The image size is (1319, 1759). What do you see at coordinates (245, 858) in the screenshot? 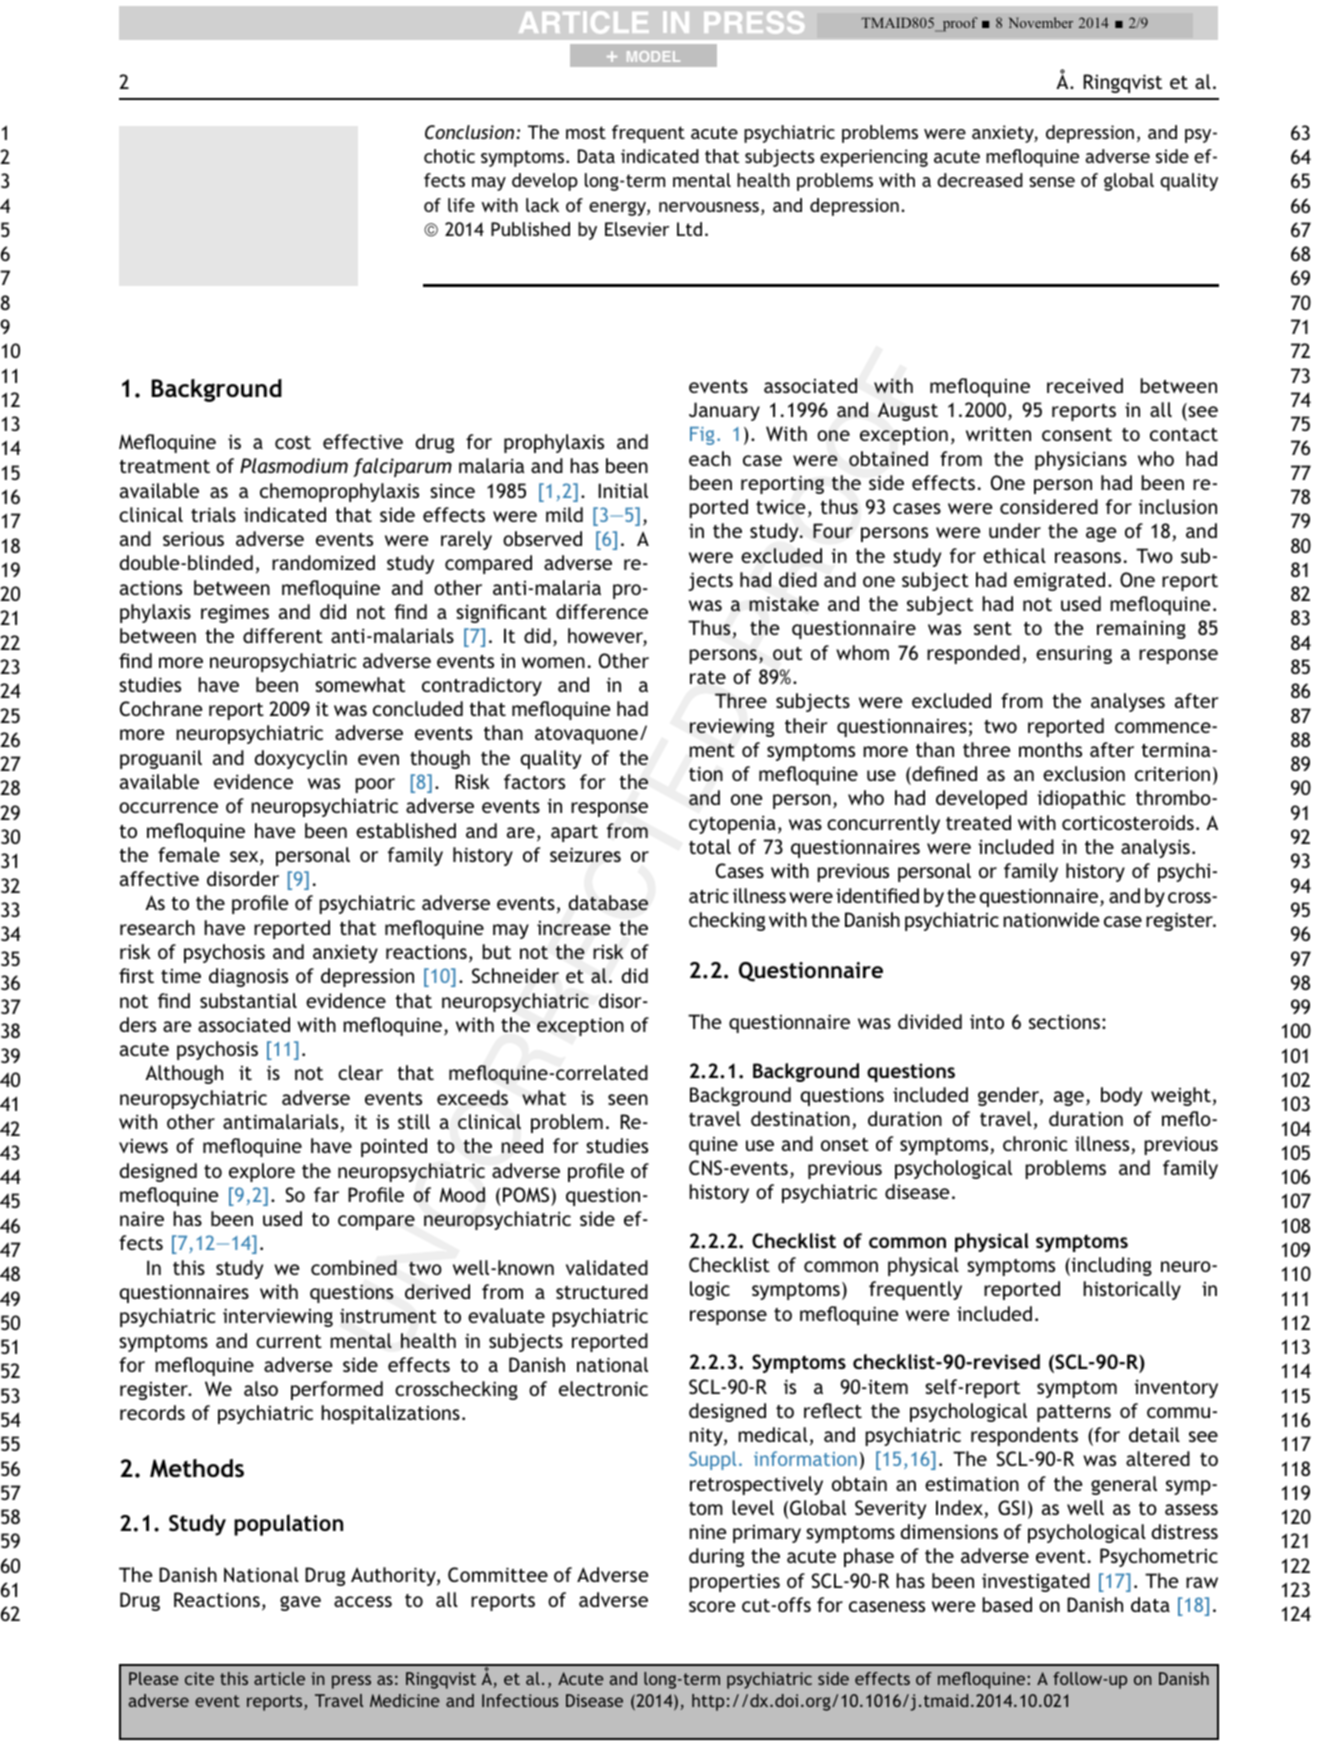
I see `sex` at bounding box center [245, 858].
